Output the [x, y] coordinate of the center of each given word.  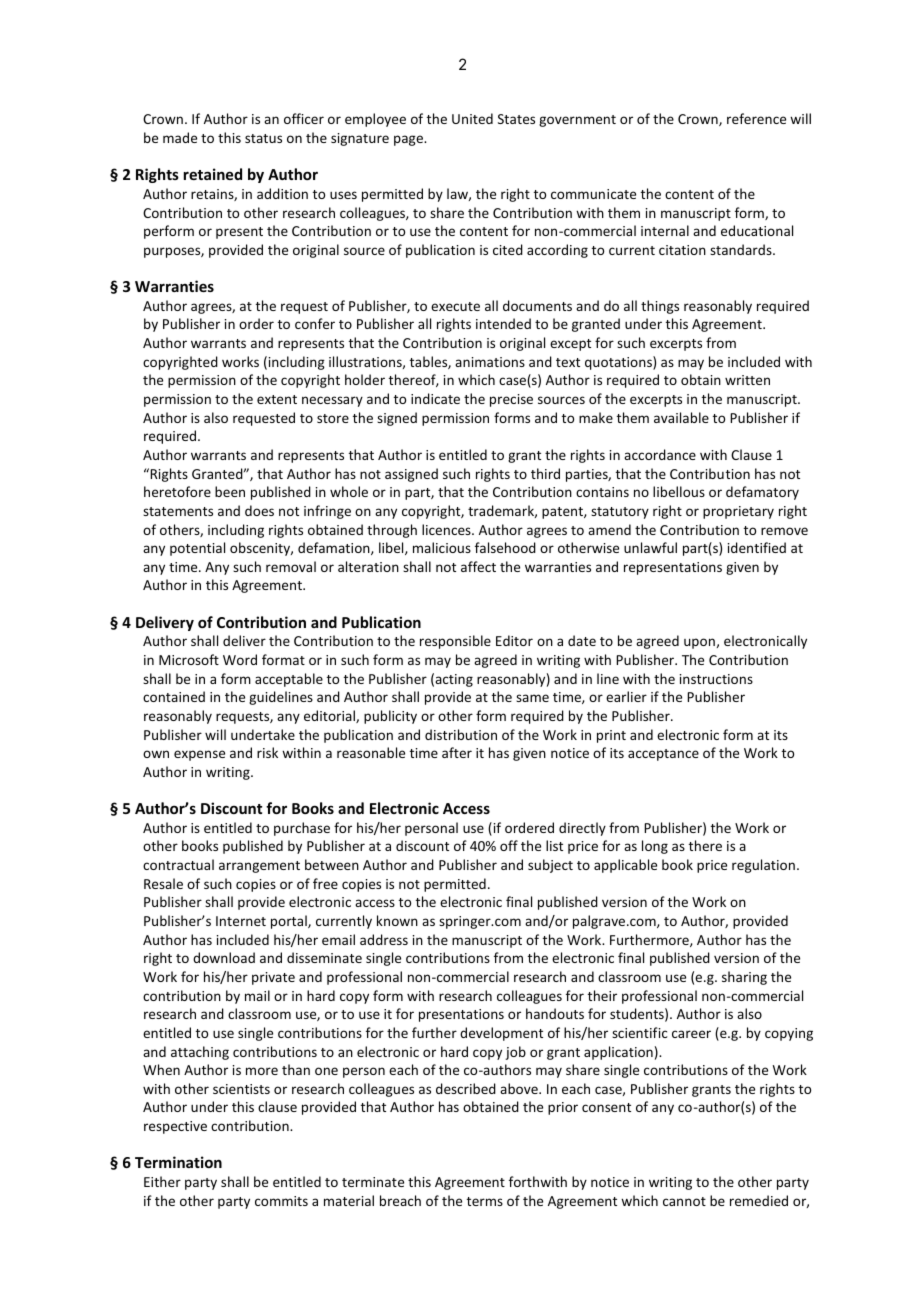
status [263, 138]
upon [699, 643]
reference [756, 118]
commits [281, 1201]
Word [240, 659]
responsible [455, 642]
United [472, 118]
